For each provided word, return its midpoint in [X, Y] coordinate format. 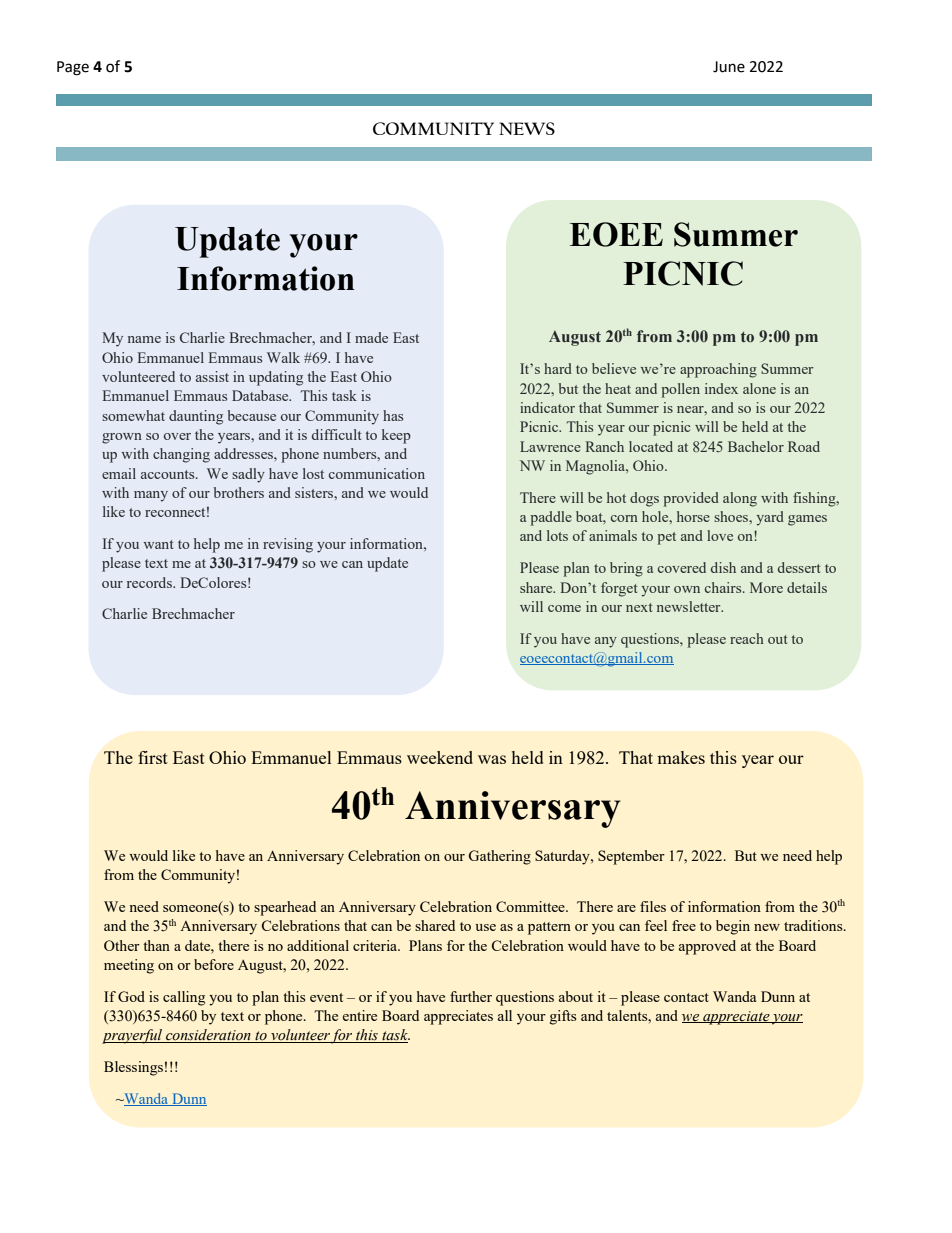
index [721, 388]
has [393, 415]
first [153, 757]
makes [681, 757]
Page [73, 68]
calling [184, 998]
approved [707, 947]
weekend [440, 757]
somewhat [133, 415]
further [471, 996]
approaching [718, 370]
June [729, 67]
